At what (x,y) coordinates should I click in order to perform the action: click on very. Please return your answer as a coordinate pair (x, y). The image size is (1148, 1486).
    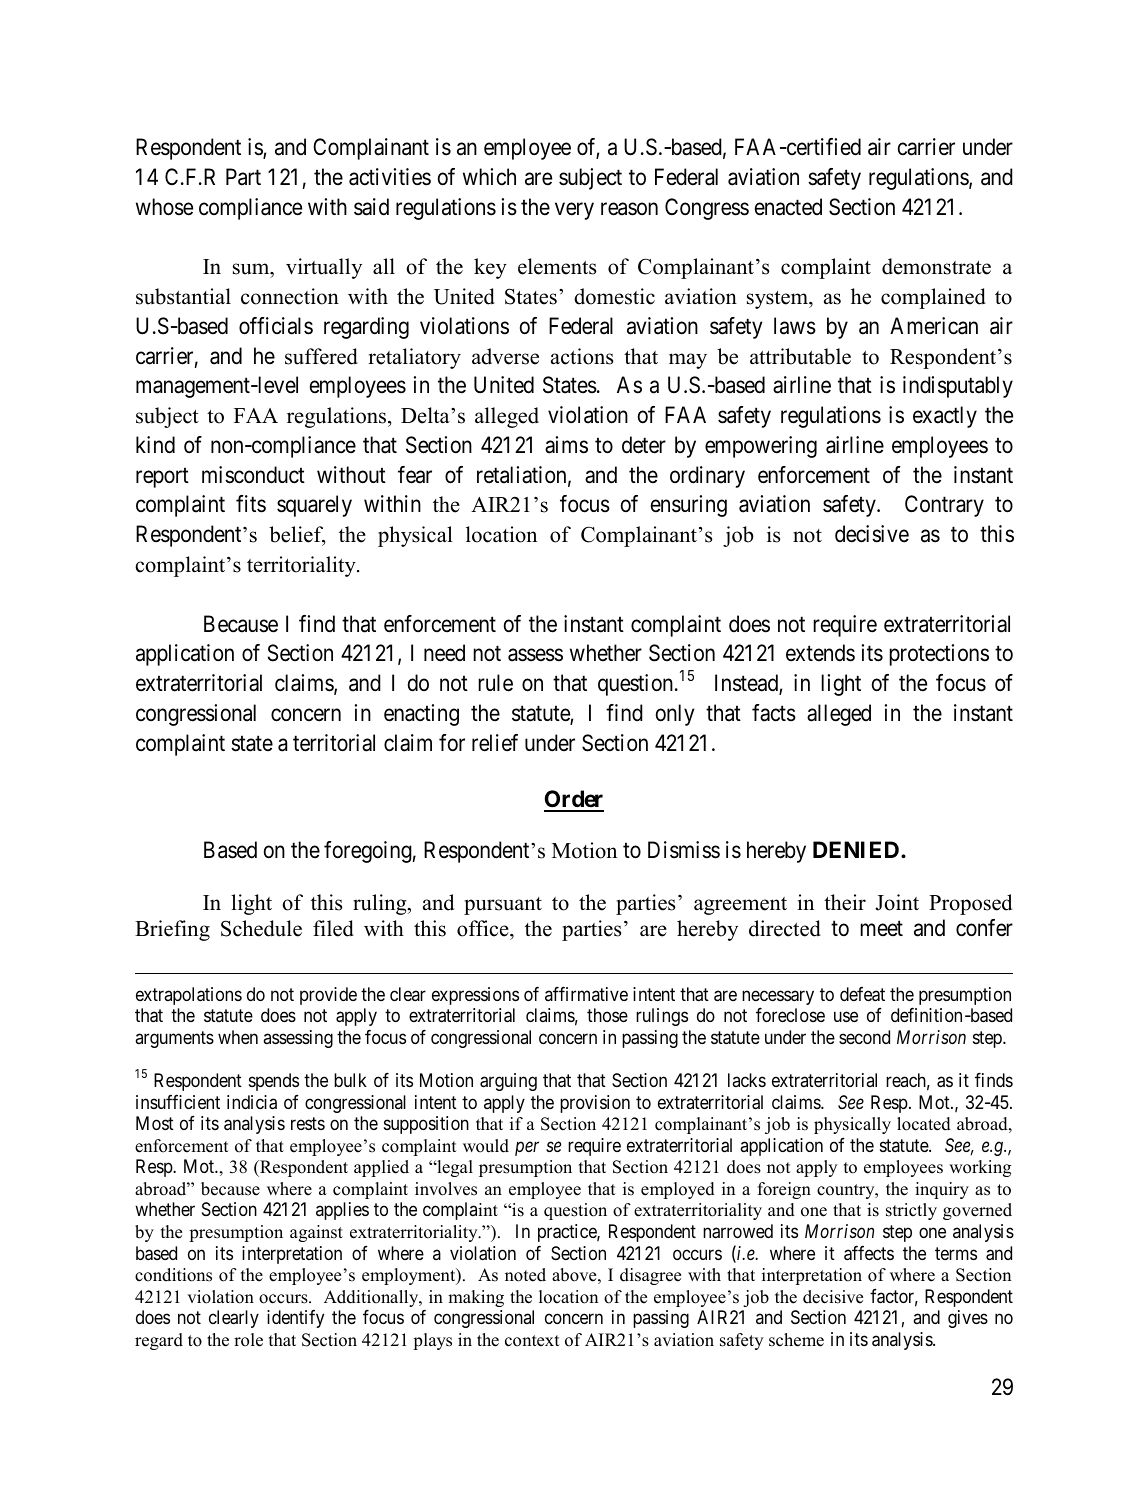
    Looking at the image, I should click on (574, 211).
